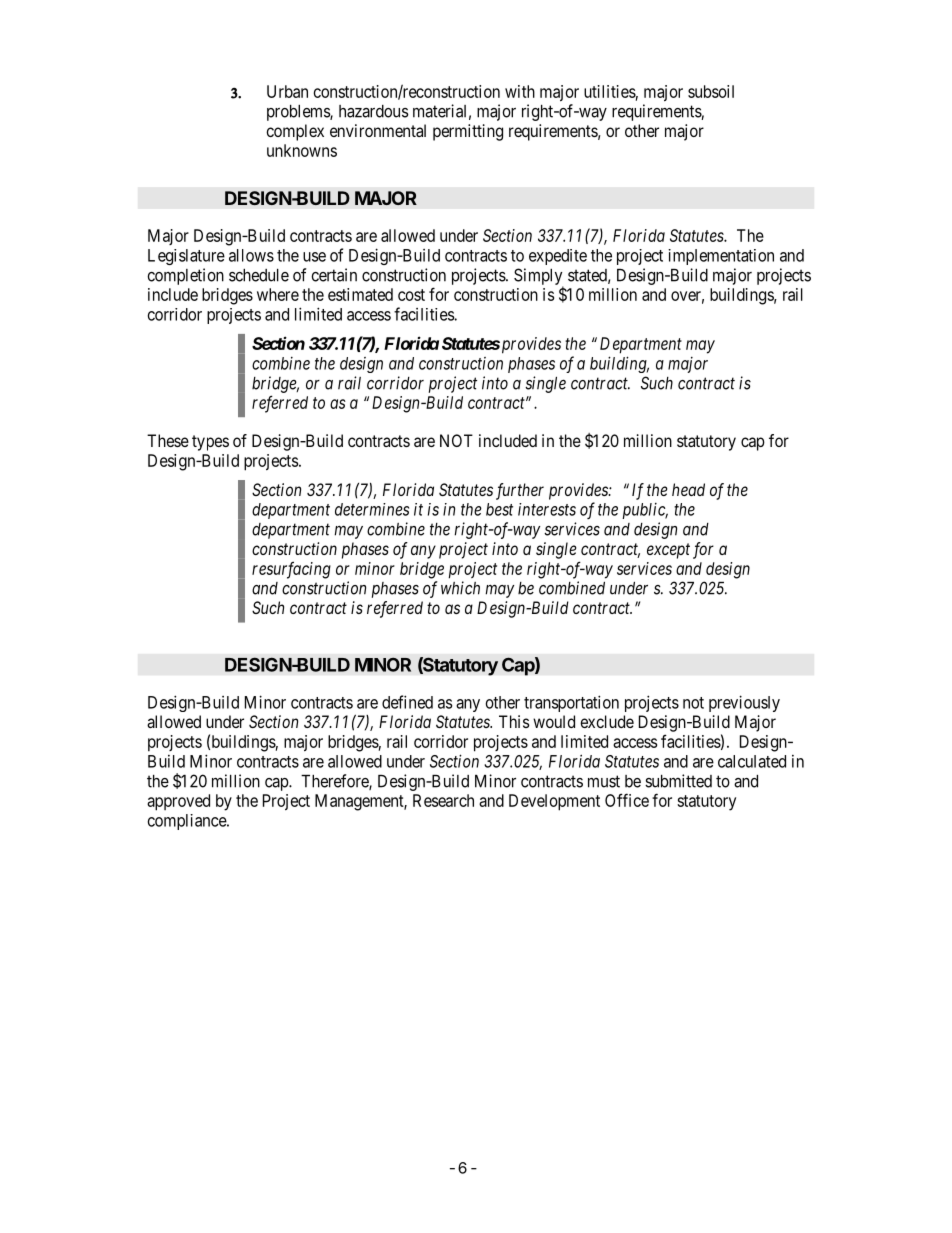 This page has width=952, height=1233. What do you see at coordinates (711, 91) in the page?
I see `subsoil` at bounding box center [711, 91].
